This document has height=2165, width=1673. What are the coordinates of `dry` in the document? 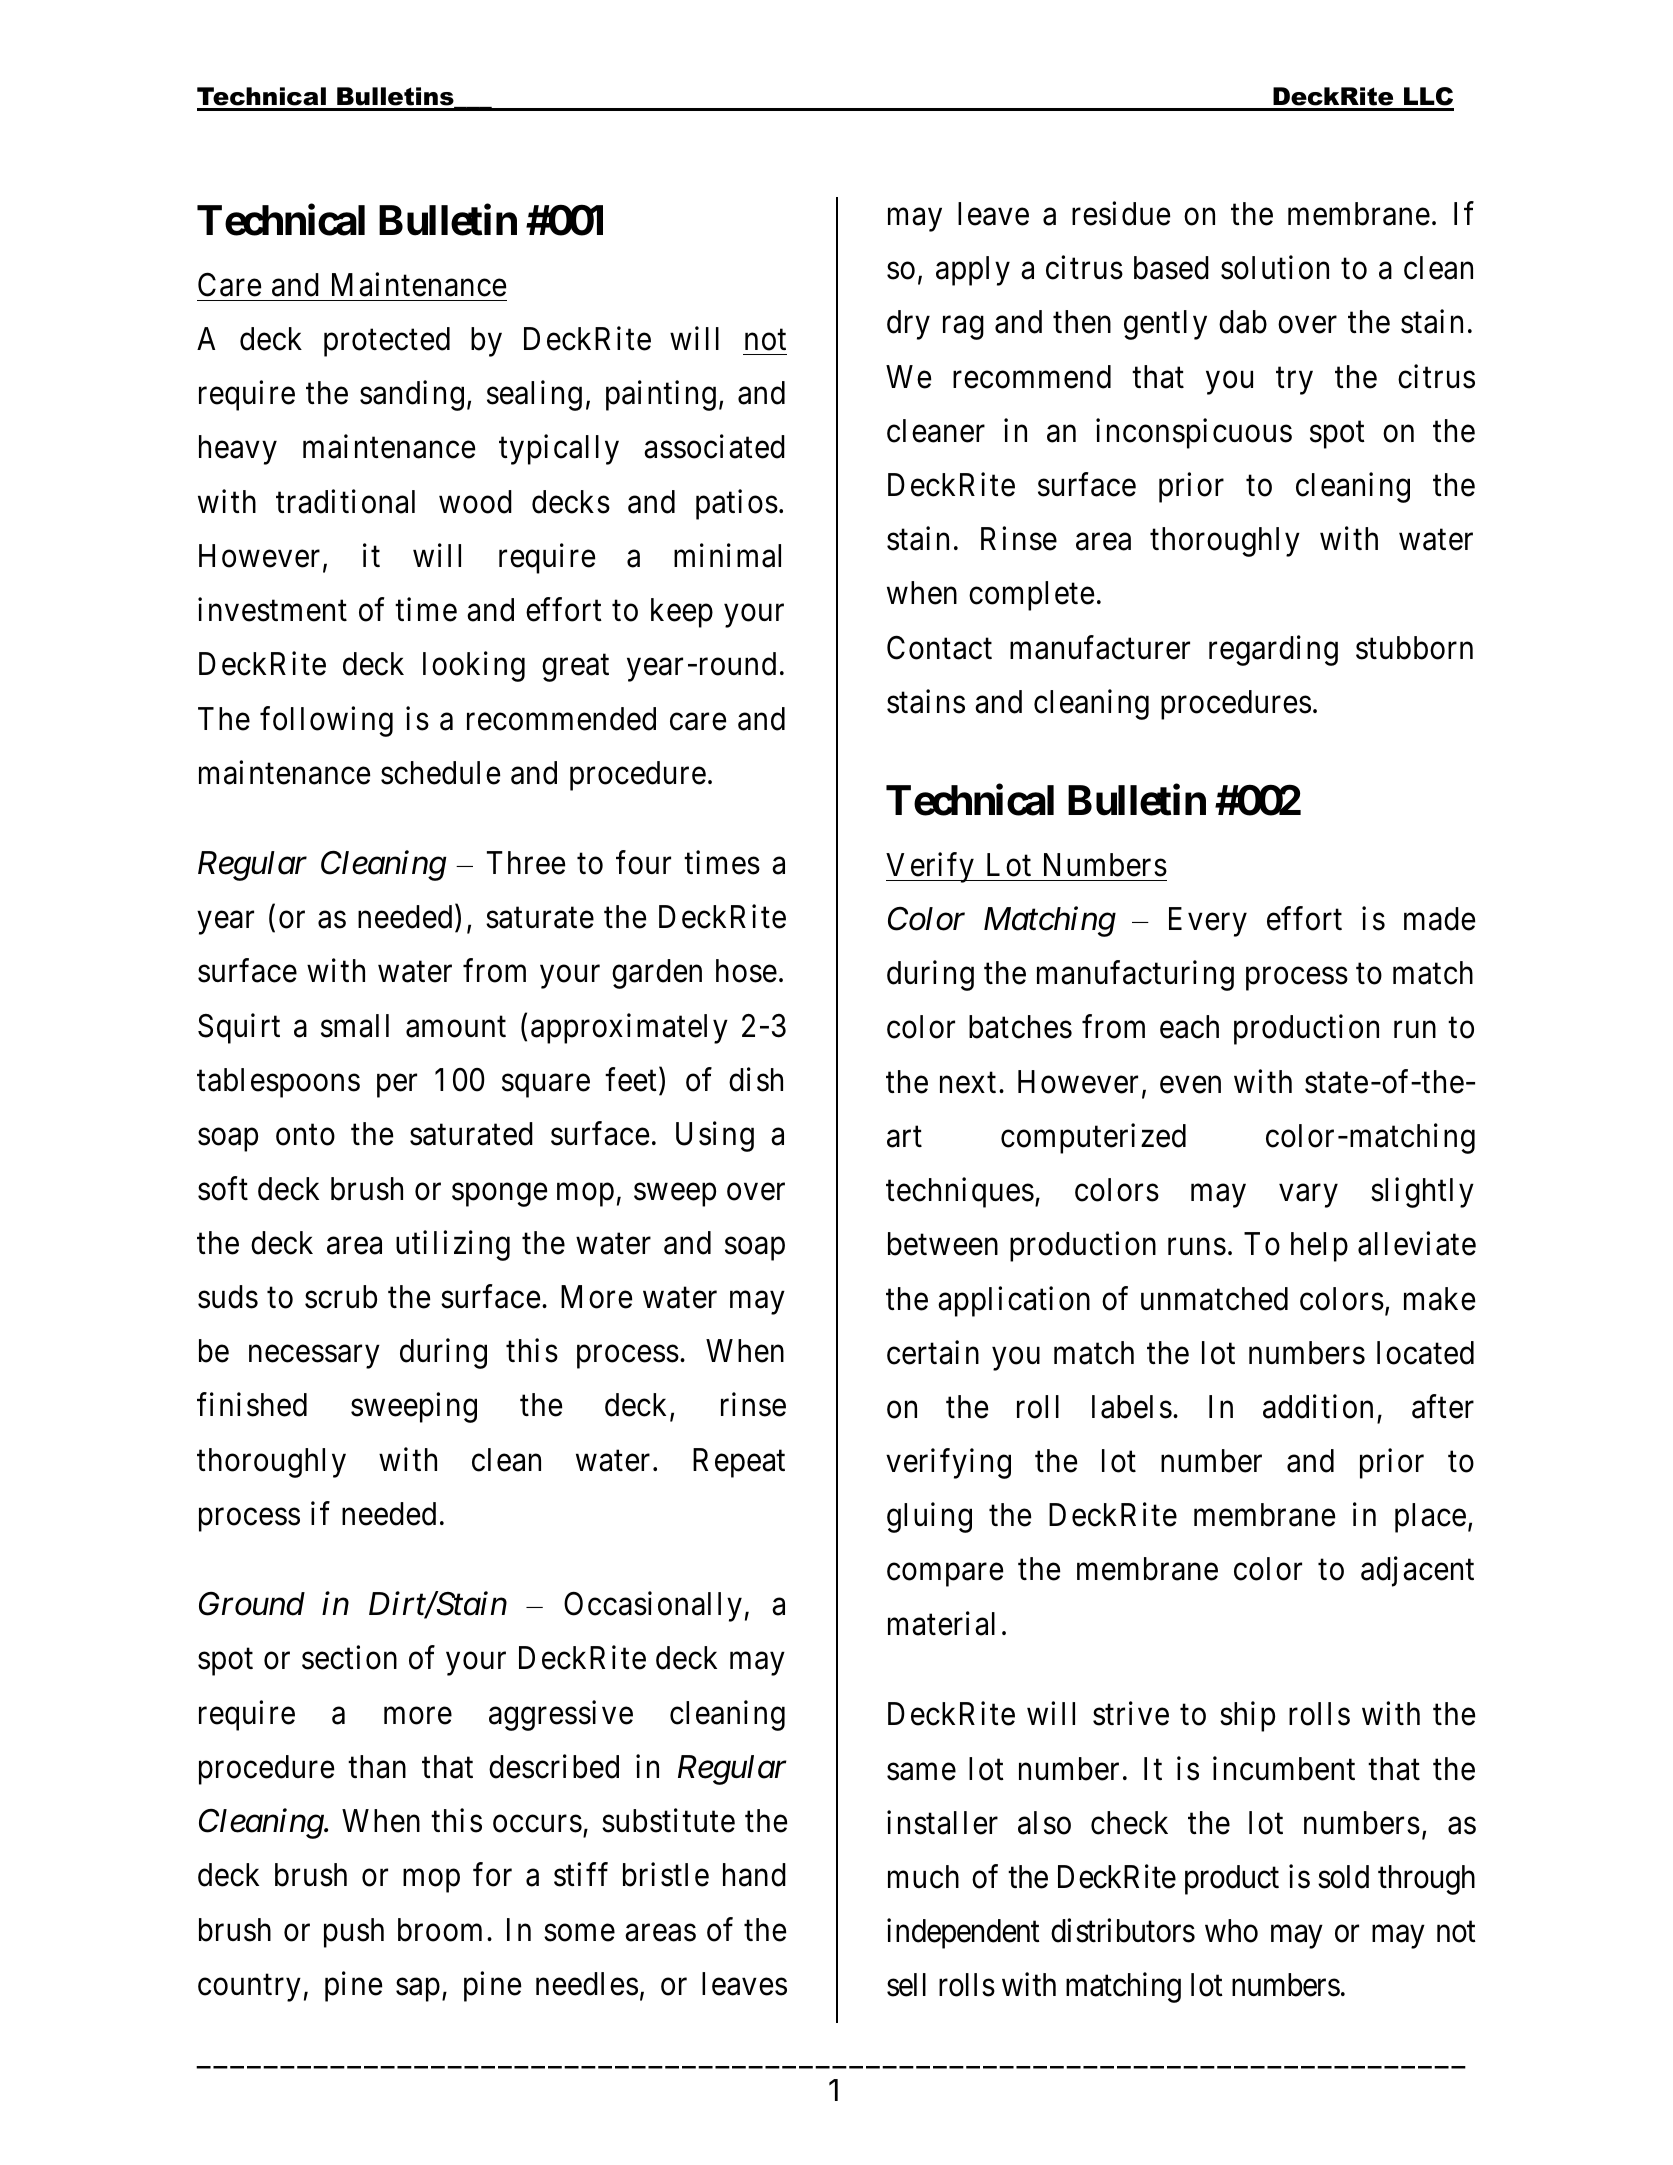 It's located at (908, 325).
